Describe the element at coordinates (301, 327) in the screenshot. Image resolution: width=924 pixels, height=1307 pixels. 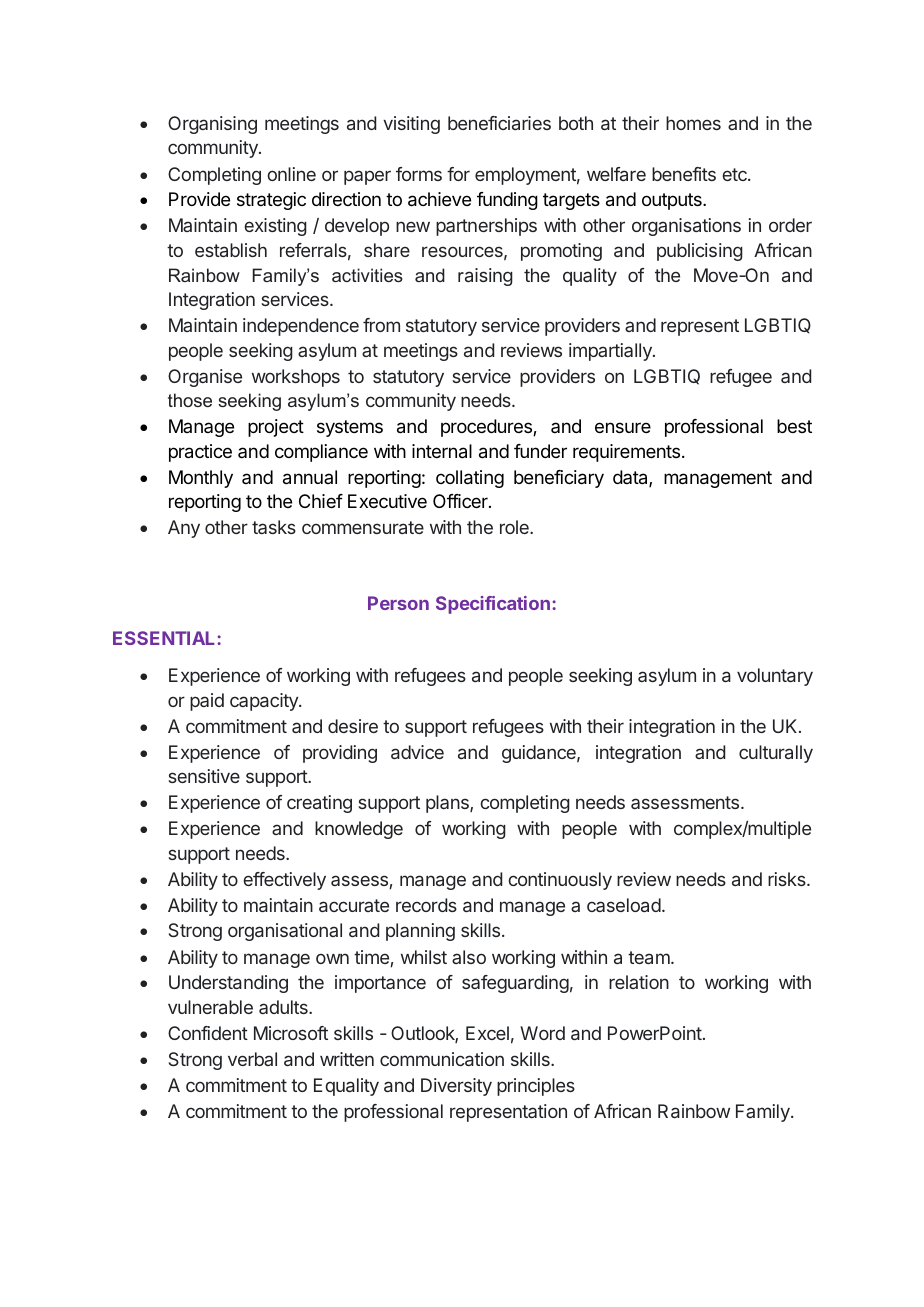
I see `independence` at that location.
